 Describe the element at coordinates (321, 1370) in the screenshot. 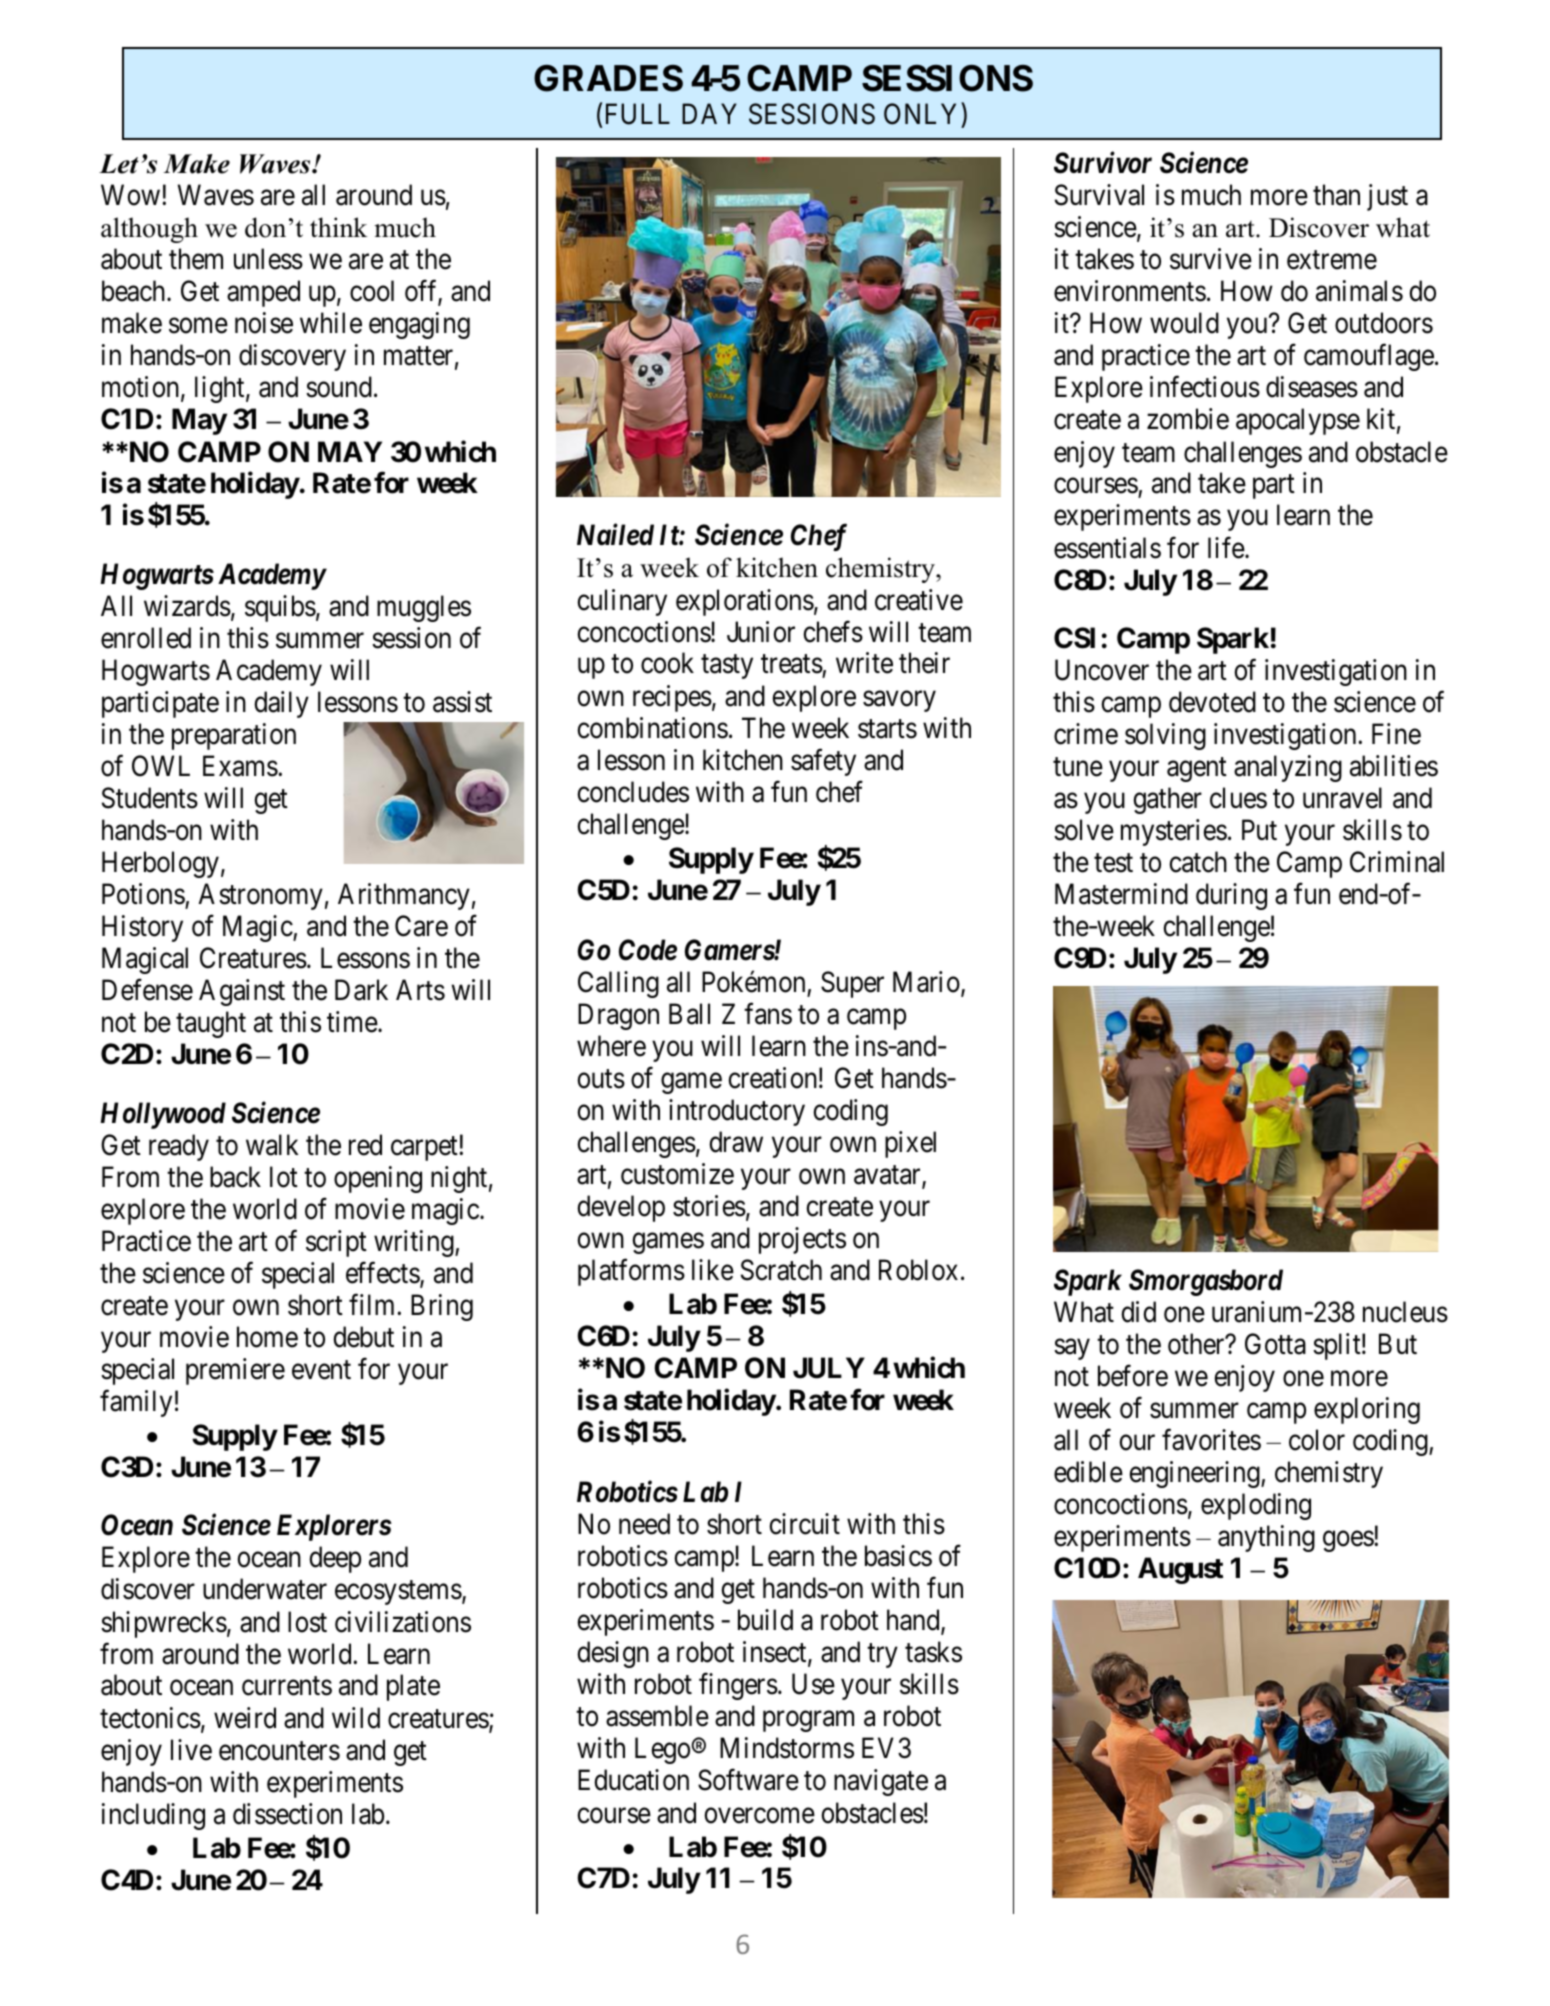

I see `event` at that location.
